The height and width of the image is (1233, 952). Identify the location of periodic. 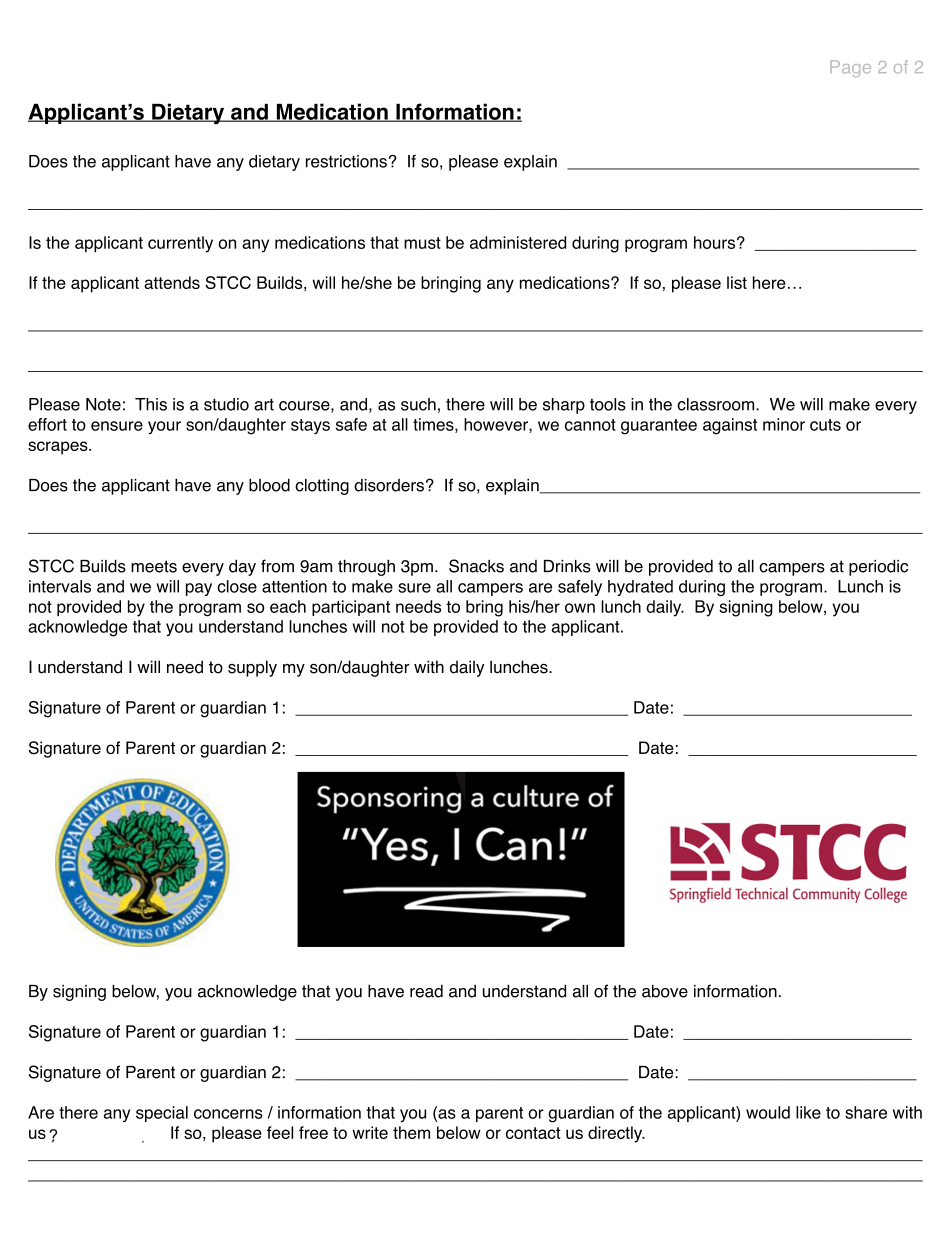
(878, 567).
